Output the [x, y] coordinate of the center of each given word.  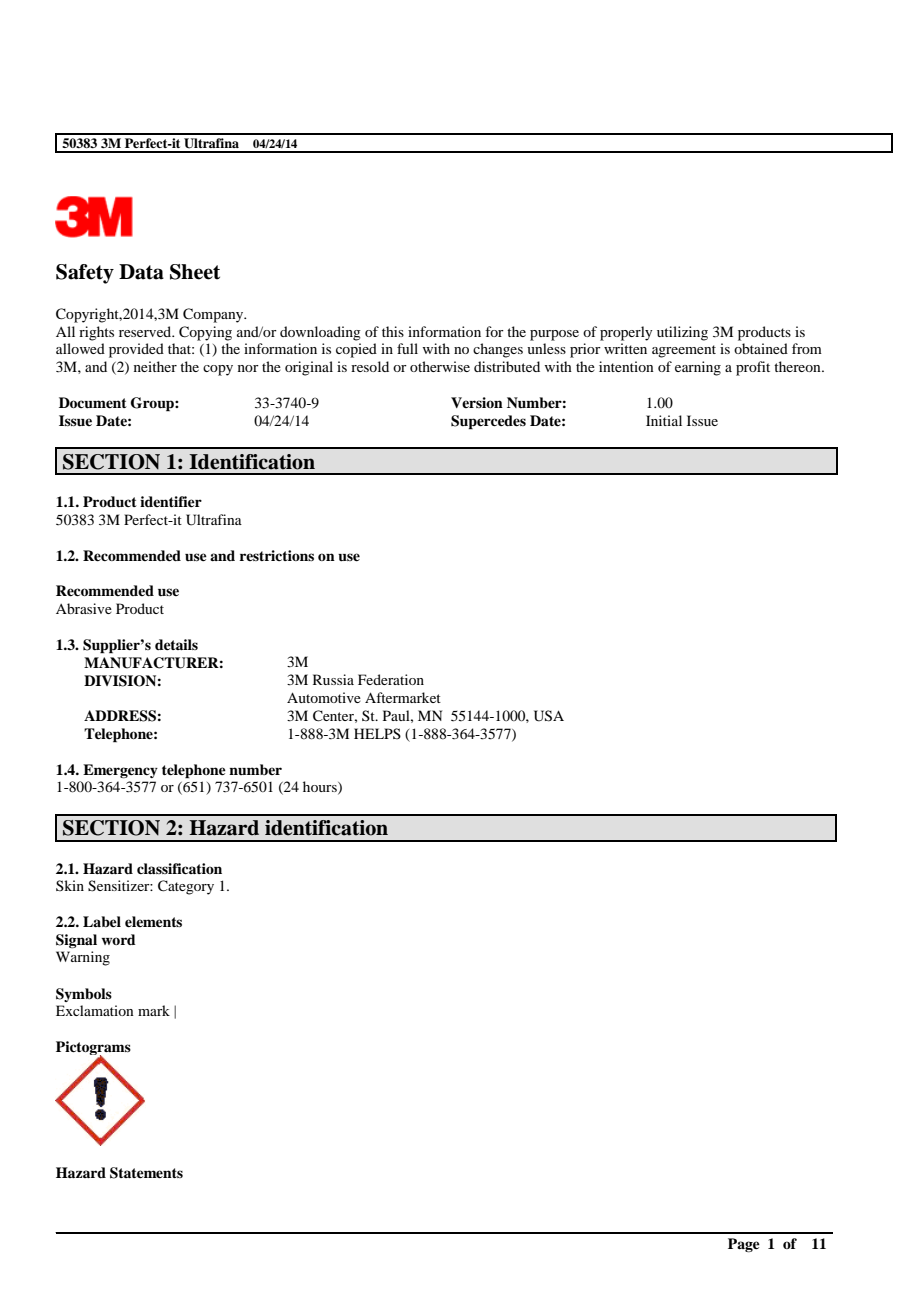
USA [549, 716]
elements [153, 921]
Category [186, 887]
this [393, 331]
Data [141, 272]
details [176, 644]
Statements [146, 1173]
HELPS [377, 733]
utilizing [682, 333]
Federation [391, 679]
